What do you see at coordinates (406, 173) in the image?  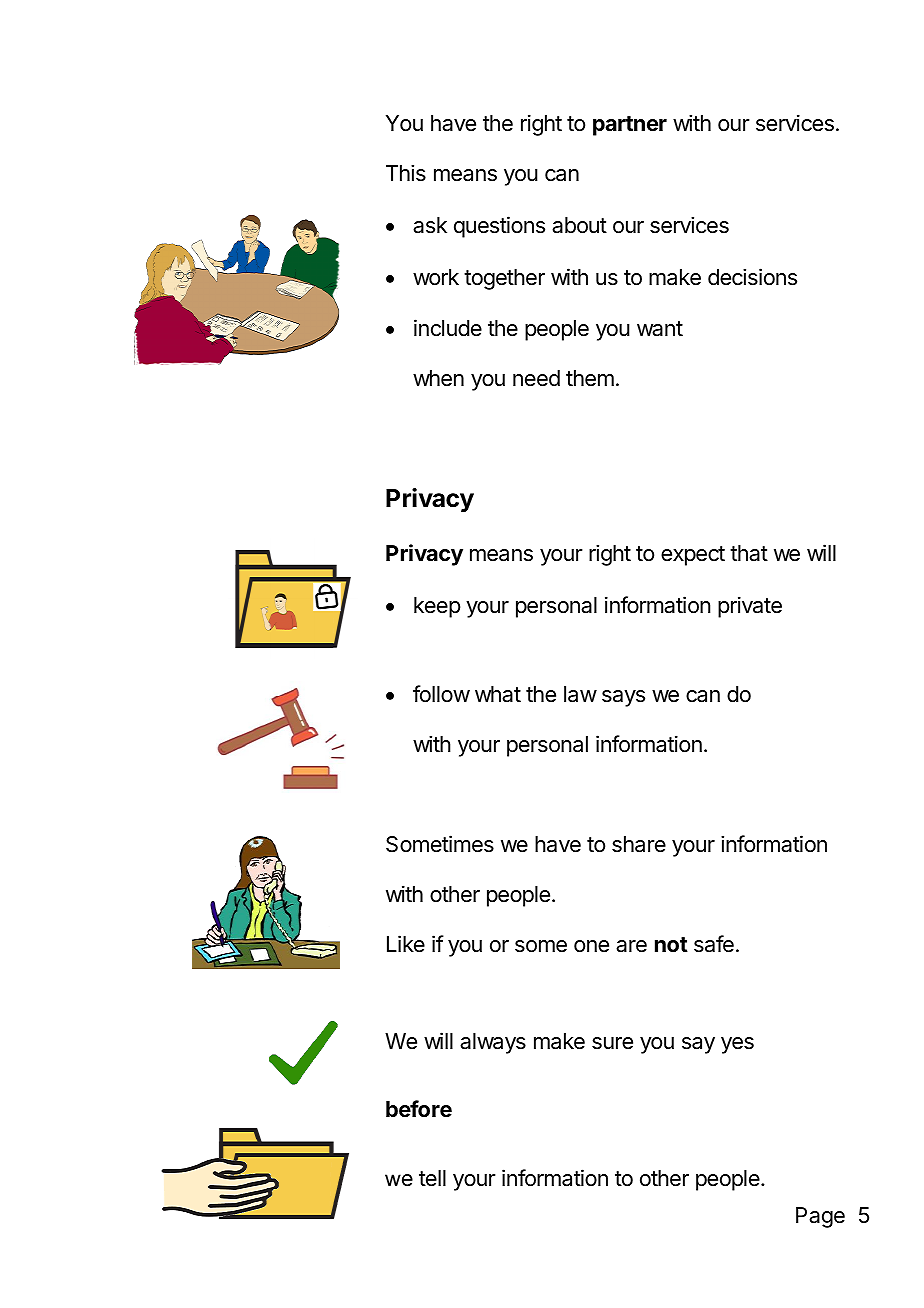 I see `This` at bounding box center [406, 173].
